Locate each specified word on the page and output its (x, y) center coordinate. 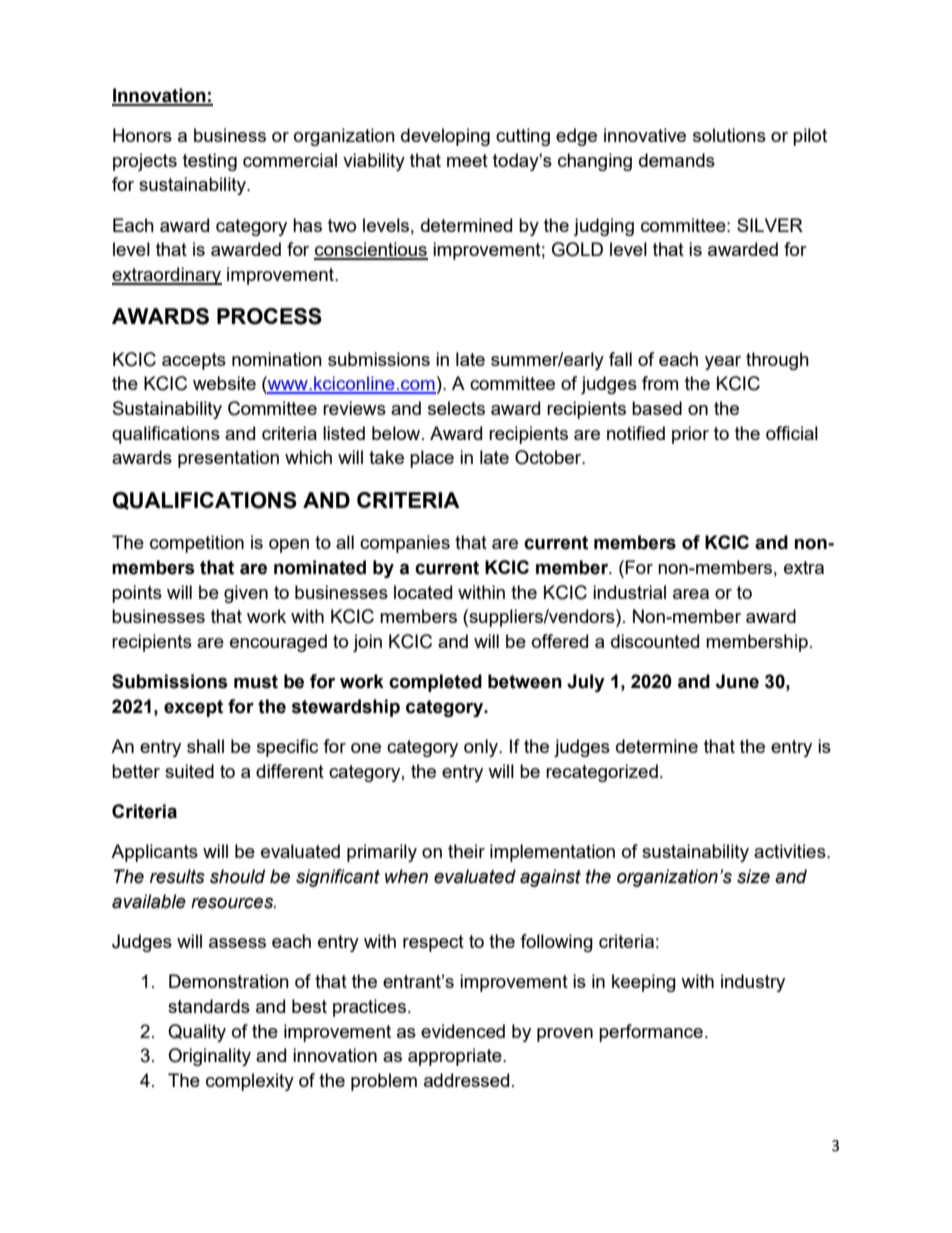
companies (405, 544)
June (737, 681)
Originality (209, 1057)
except (193, 708)
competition (197, 544)
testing (210, 162)
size (753, 876)
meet (467, 160)
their (466, 851)
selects (456, 408)
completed (435, 683)
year (723, 363)
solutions (729, 135)
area (691, 594)
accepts (194, 361)
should (237, 876)
